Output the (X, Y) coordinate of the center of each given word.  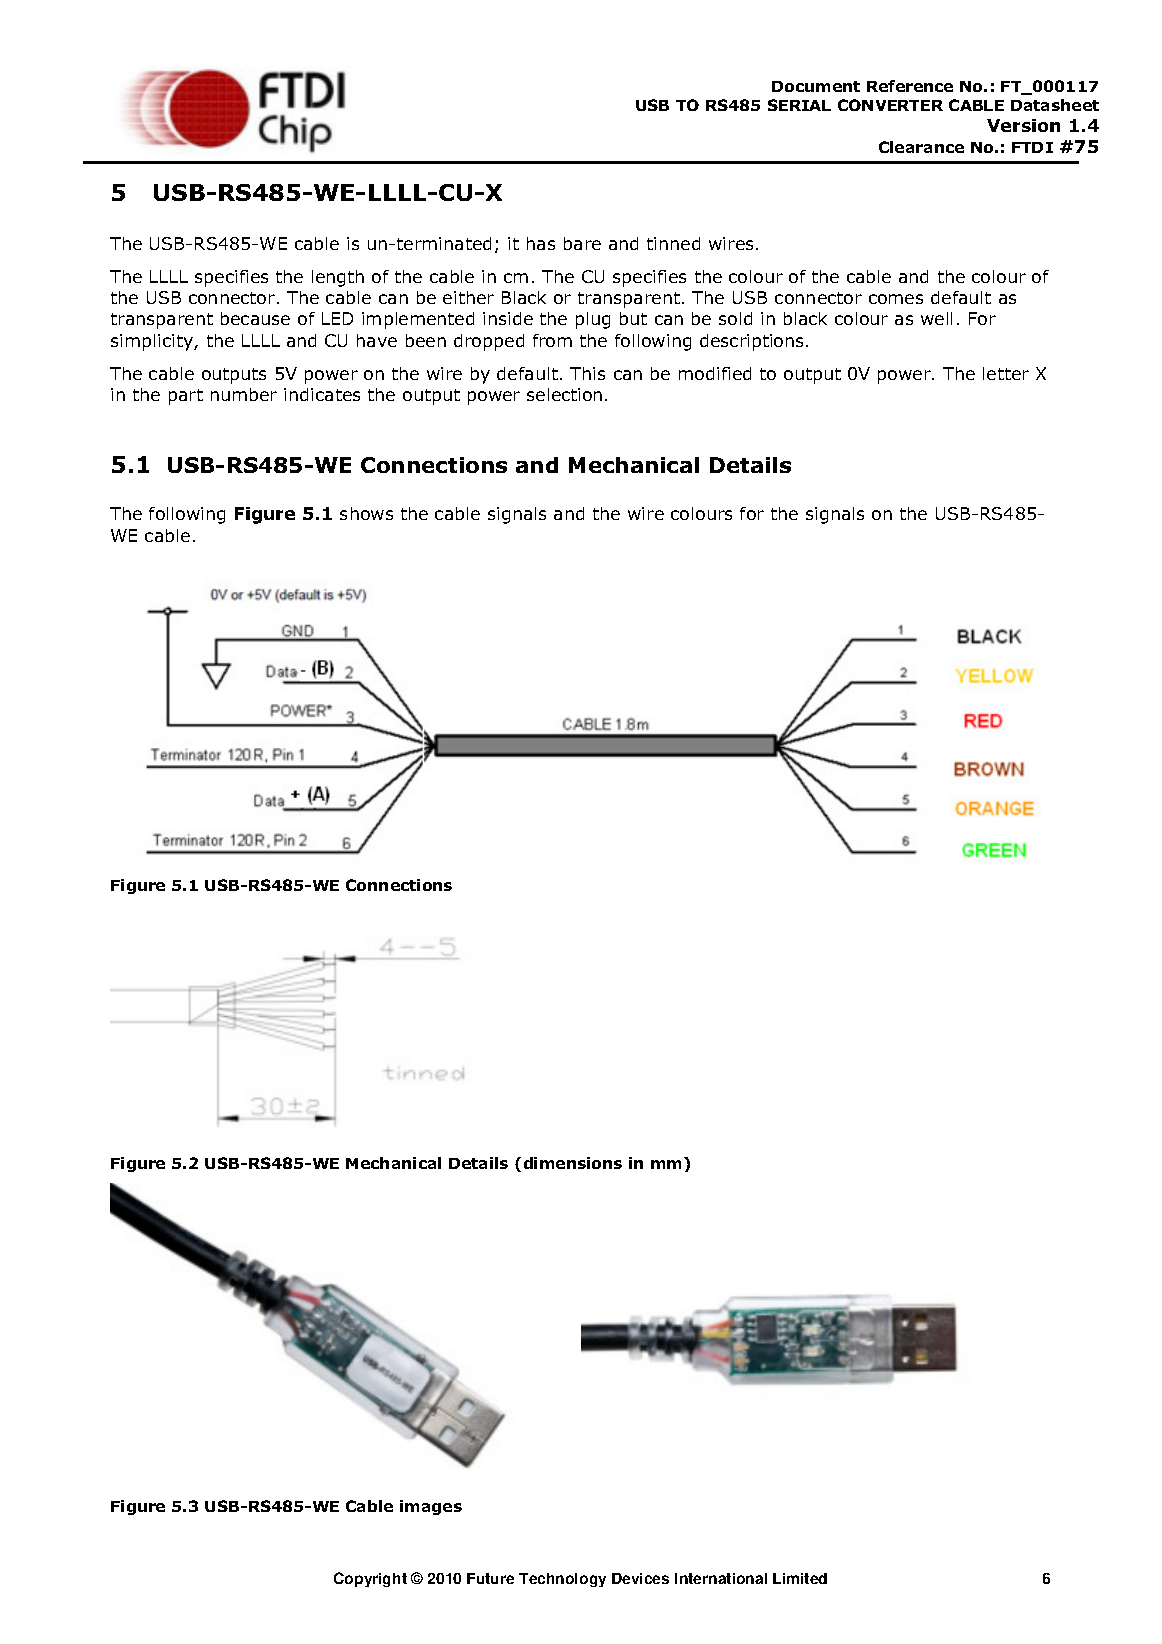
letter (1006, 373)
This (587, 373)
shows (366, 513)
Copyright (370, 1579)
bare (582, 243)
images (431, 1507)
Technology (562, 1580)
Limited (800, 1578)
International (721, 1578)
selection (564, 394)
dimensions (573, 1163)
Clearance (921, 147)
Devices (640, 1578)
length (338, 278)
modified (715, 373)
